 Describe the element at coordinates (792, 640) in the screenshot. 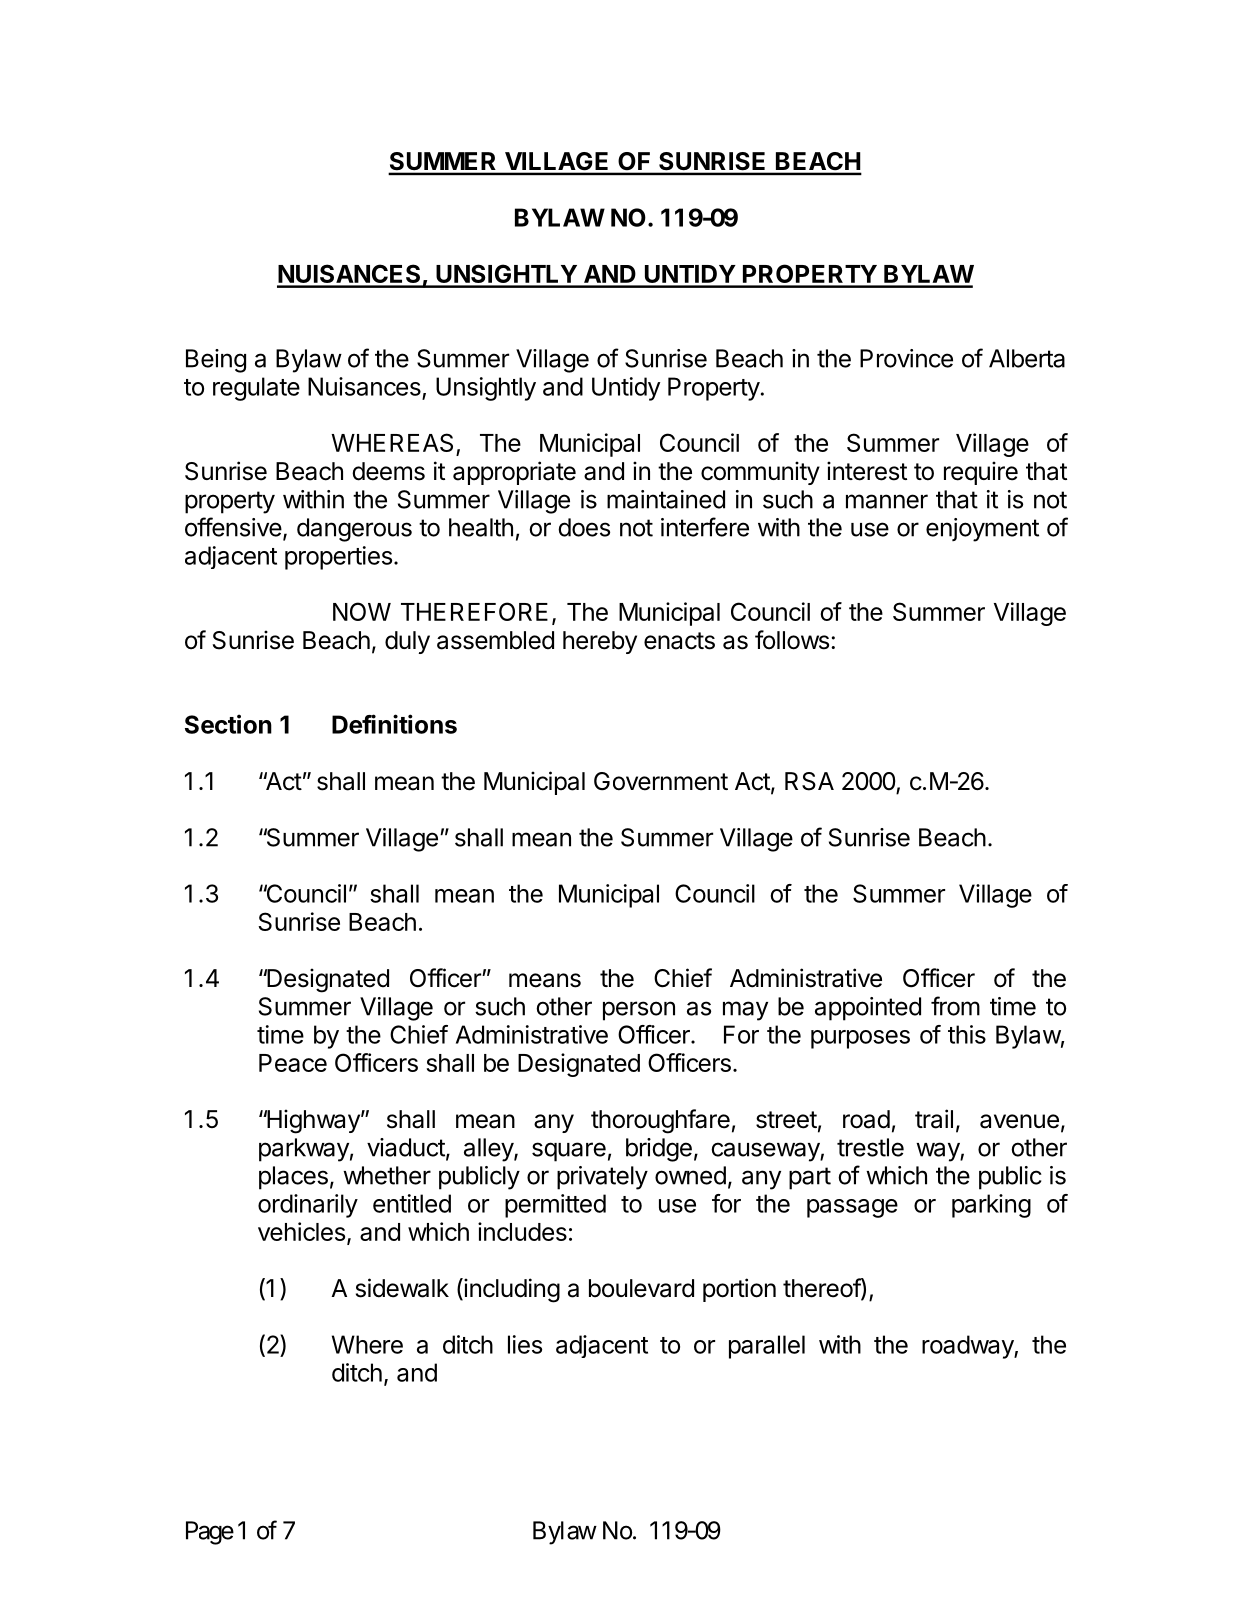

I see `follows` at that location.
